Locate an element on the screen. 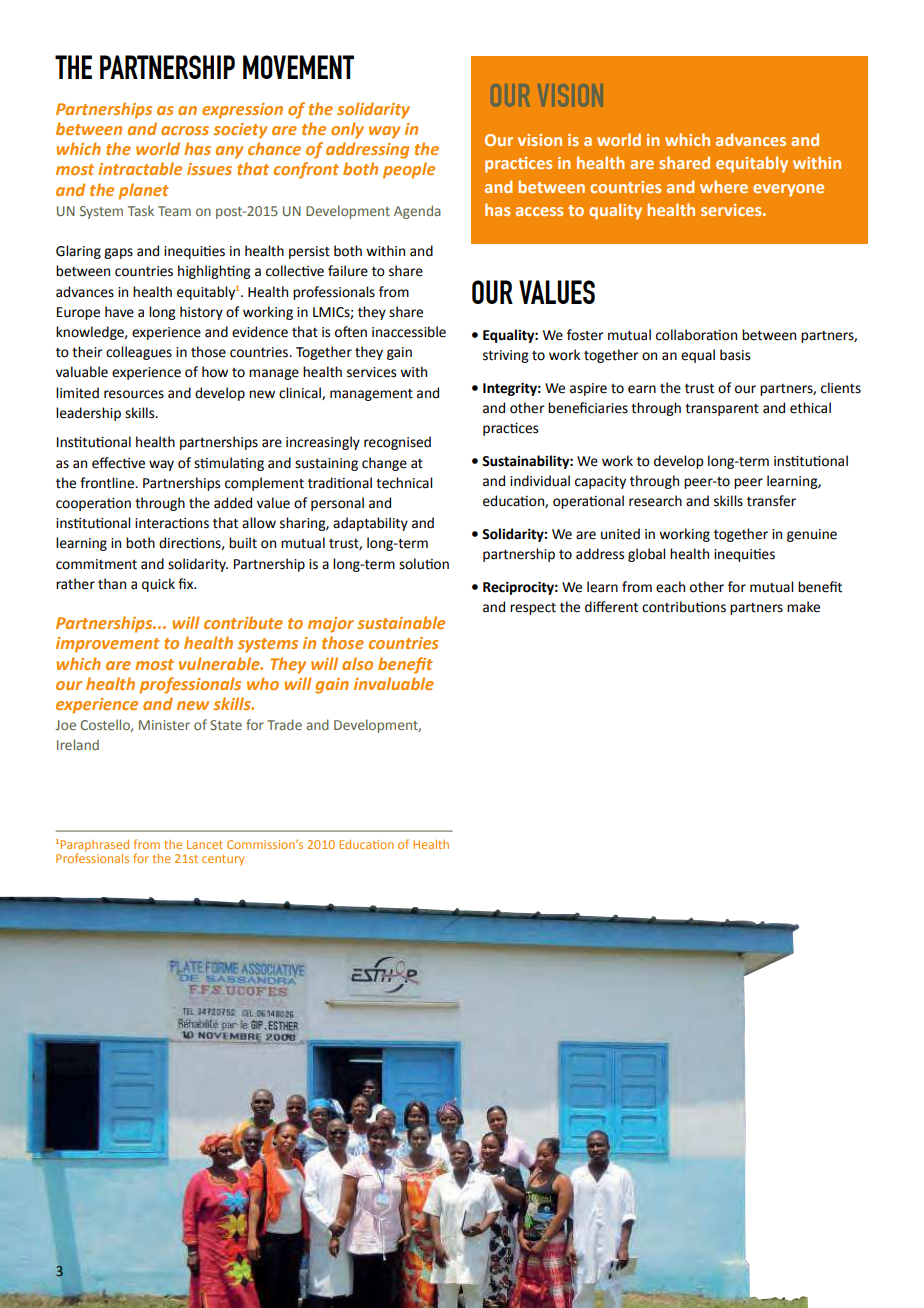 Image resolution: width=924 pixels, height=1308 pixels. make is located at coordinates (803, 607).
